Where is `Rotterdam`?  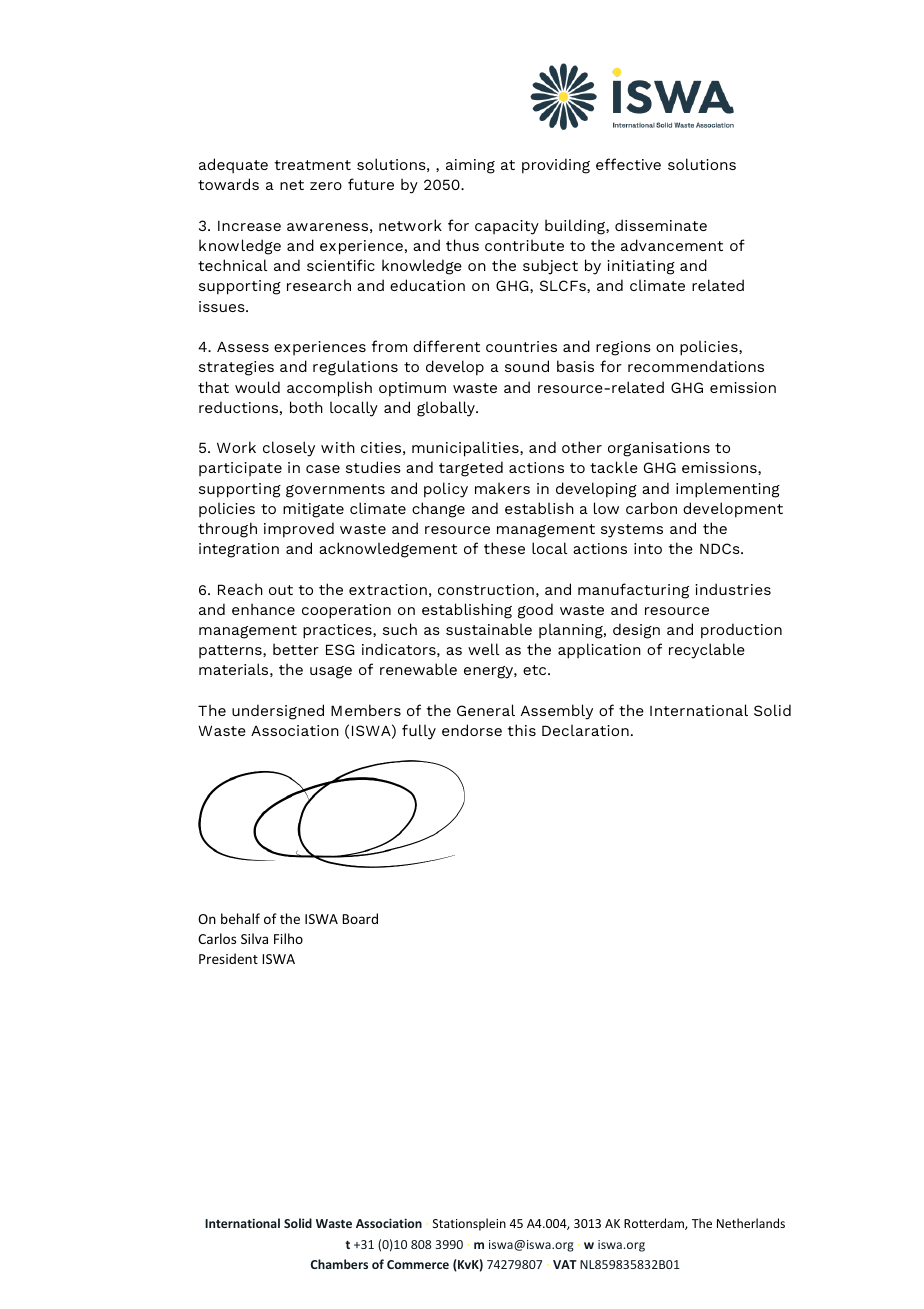 Rotterdam is located at coordinates (655, 1224).
